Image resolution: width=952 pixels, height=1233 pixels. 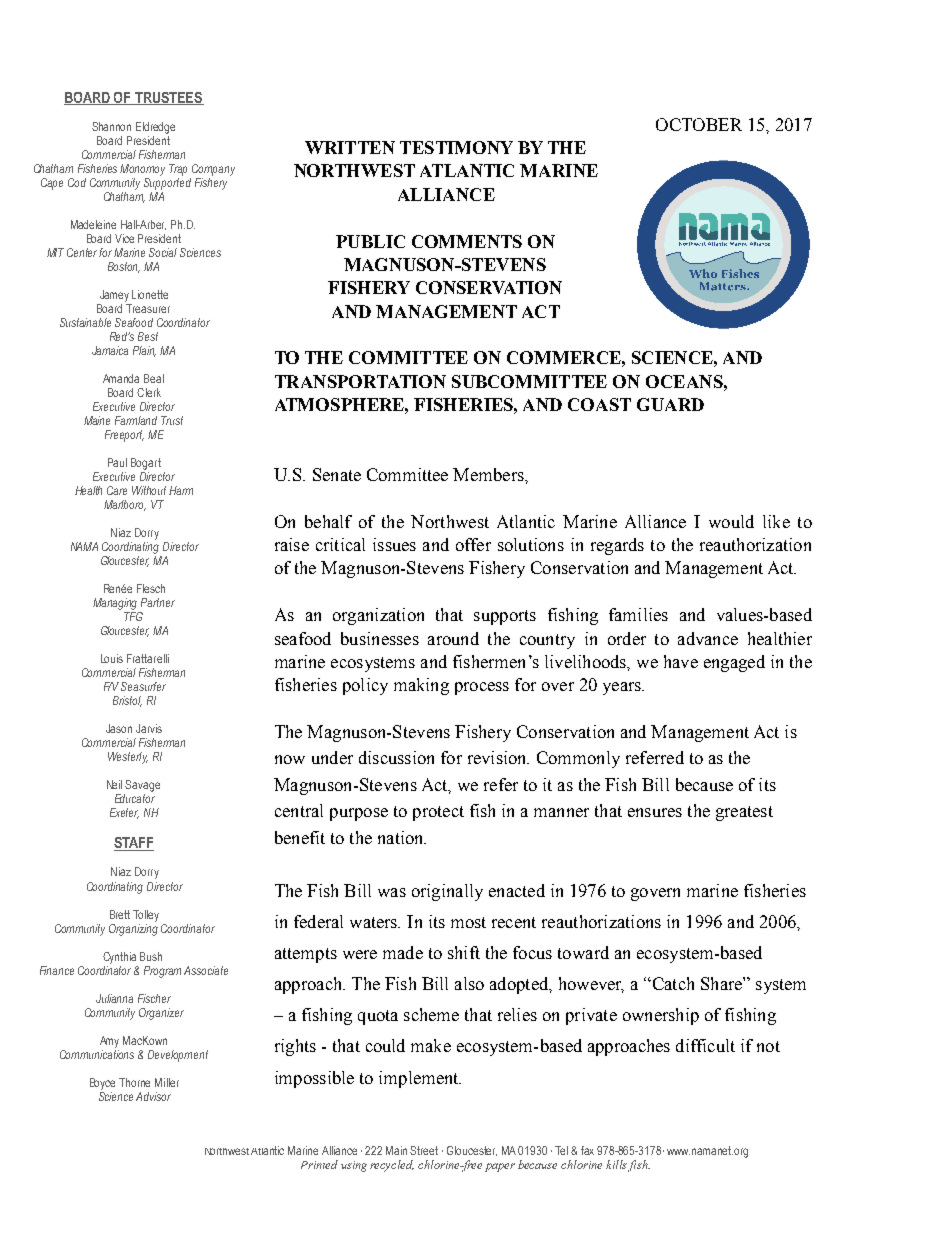 I want to click on advance, so click(x=708, y=638).
